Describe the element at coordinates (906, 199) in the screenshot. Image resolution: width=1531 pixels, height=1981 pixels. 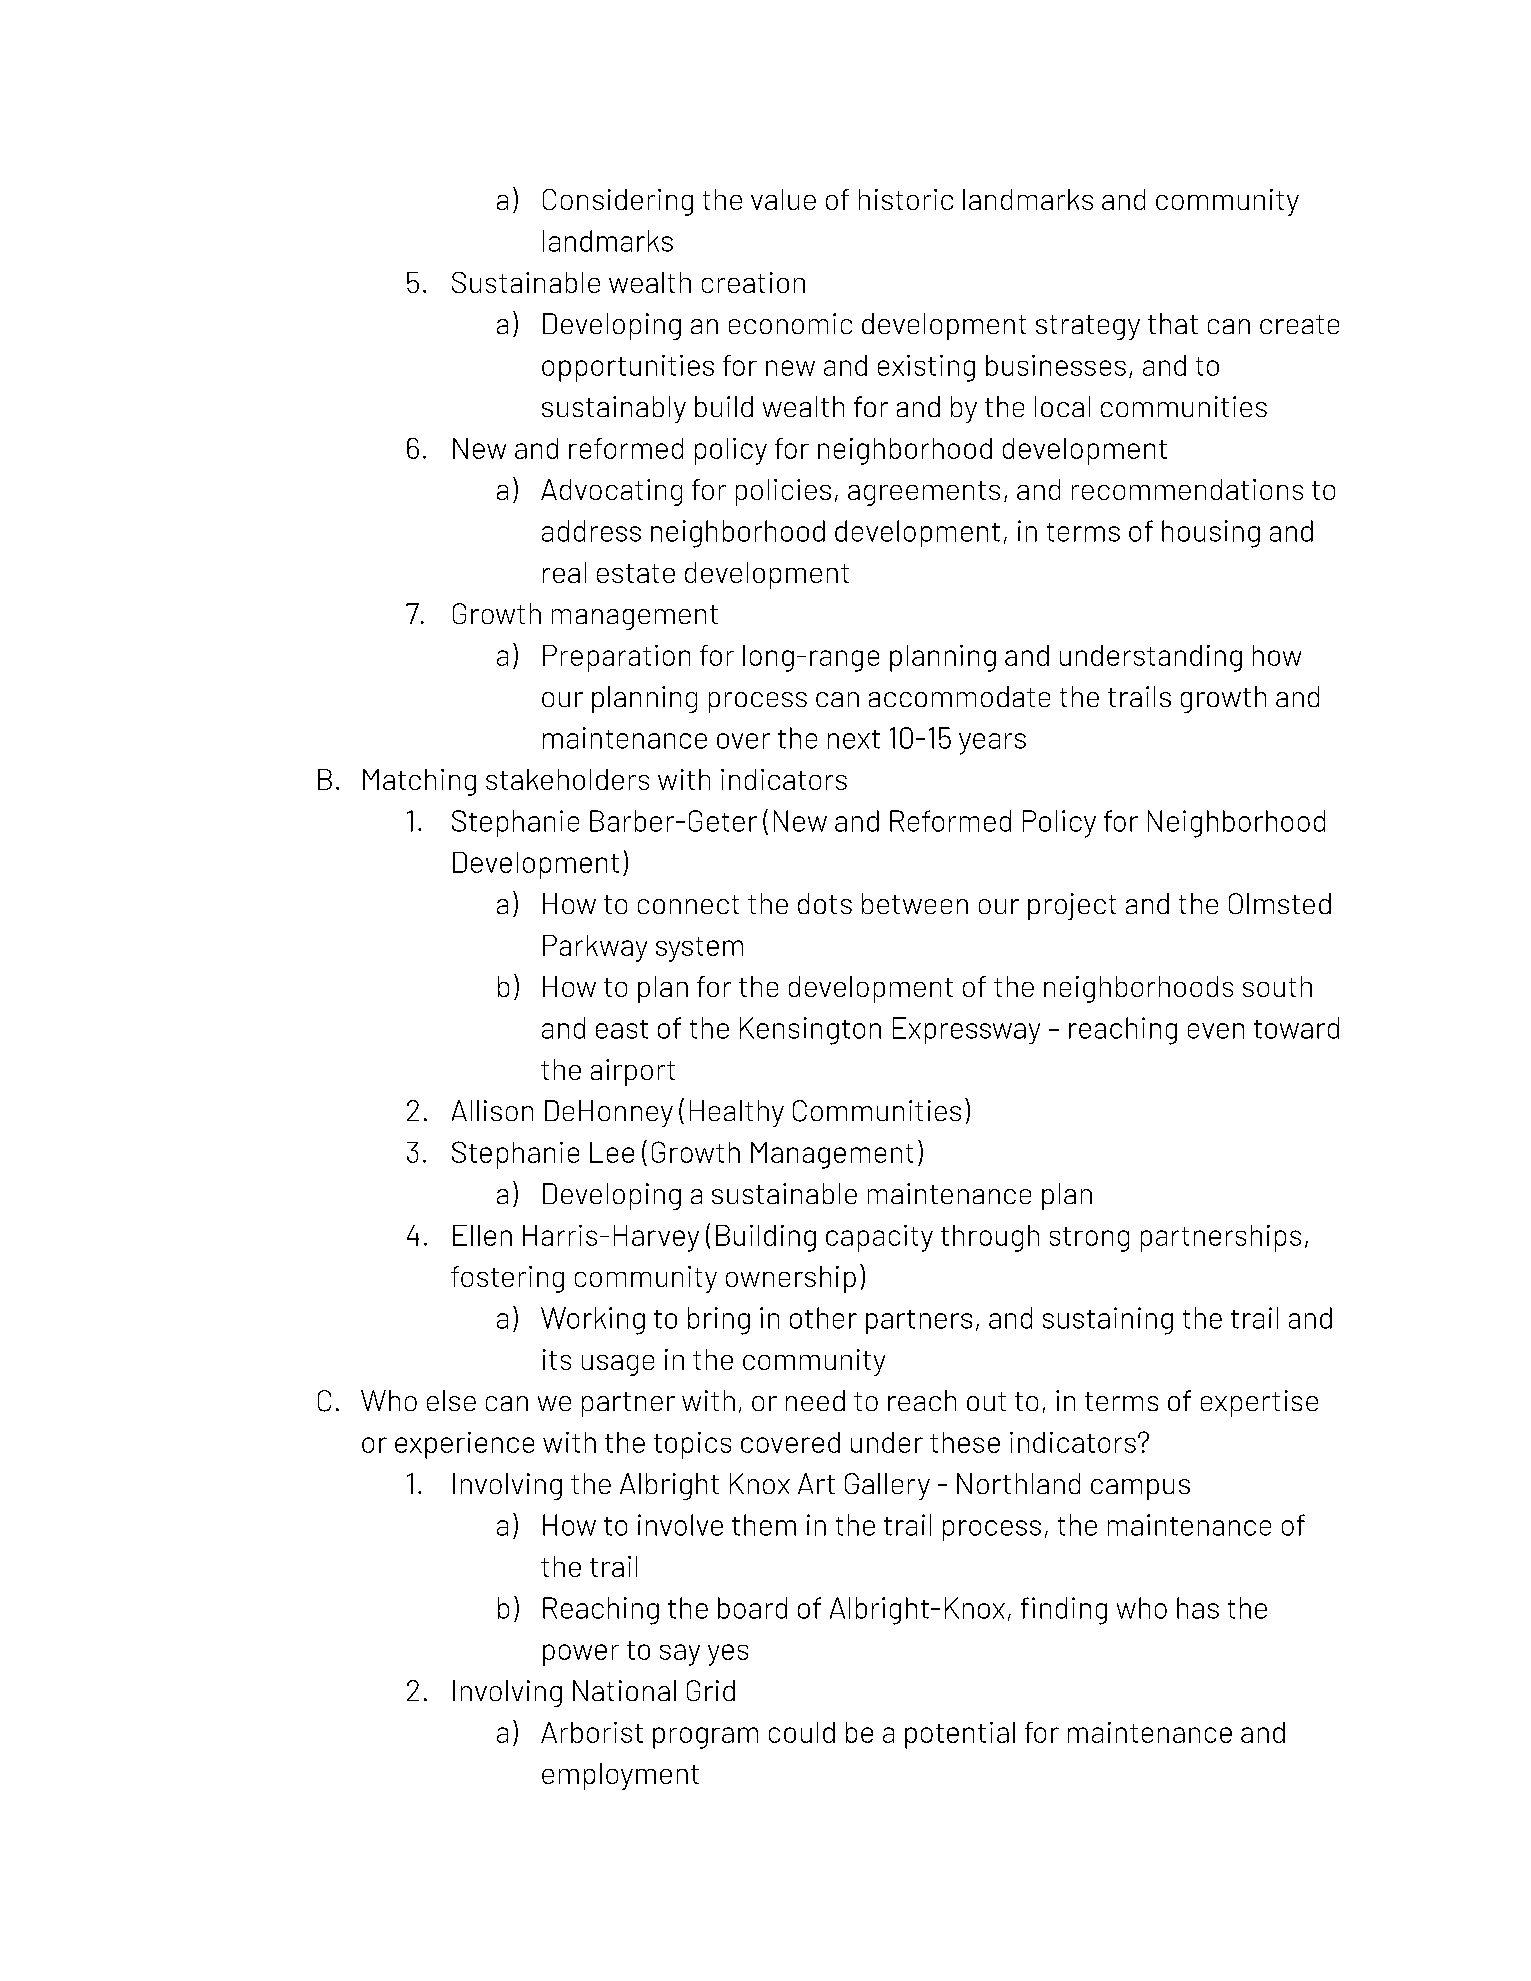
I see `historic` at that location.
